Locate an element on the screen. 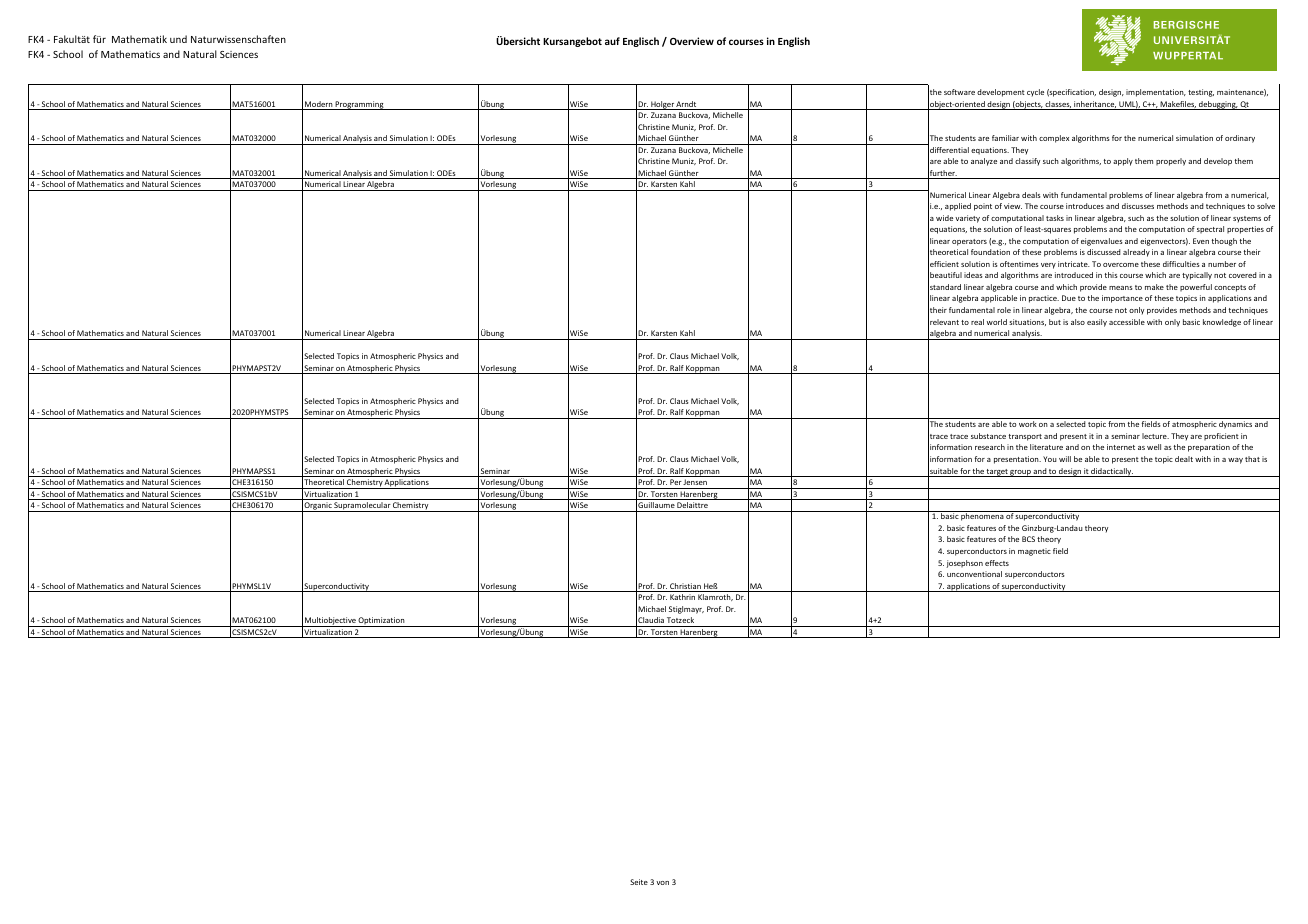 The height and width of the screenshot is (924, 1308). von is located at coordinates (662, 883).
